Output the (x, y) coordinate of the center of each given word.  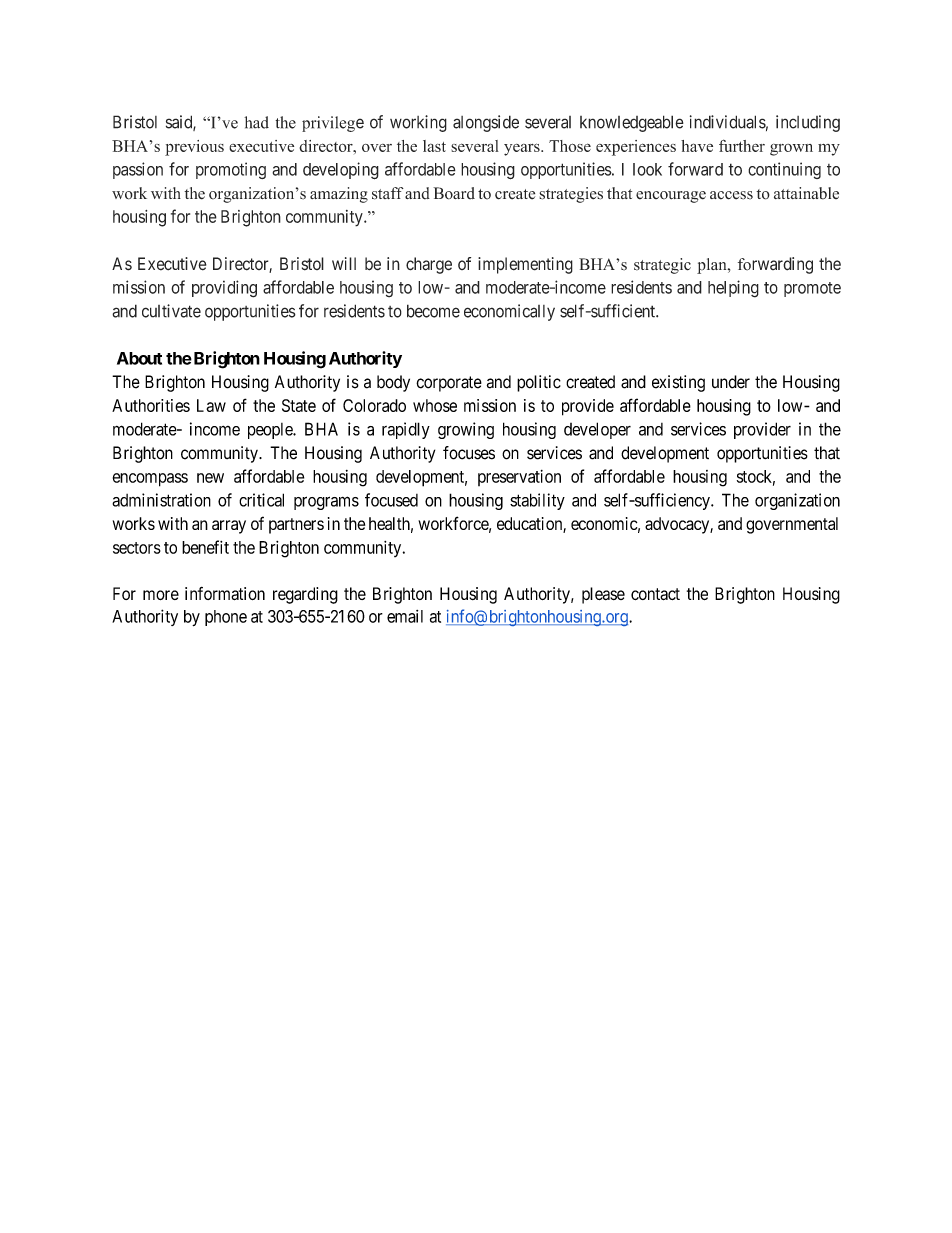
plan (713, 266)
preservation (519, 478)
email (405, 616)
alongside (486, 123)
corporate (449, 384)
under (731, 382)
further (742, 145)
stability (537, 501)
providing (224, 289)
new (210, 478)
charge (429, 265)
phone (226, 618)
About (139, 358)
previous (194, 148)
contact (655, 594)
